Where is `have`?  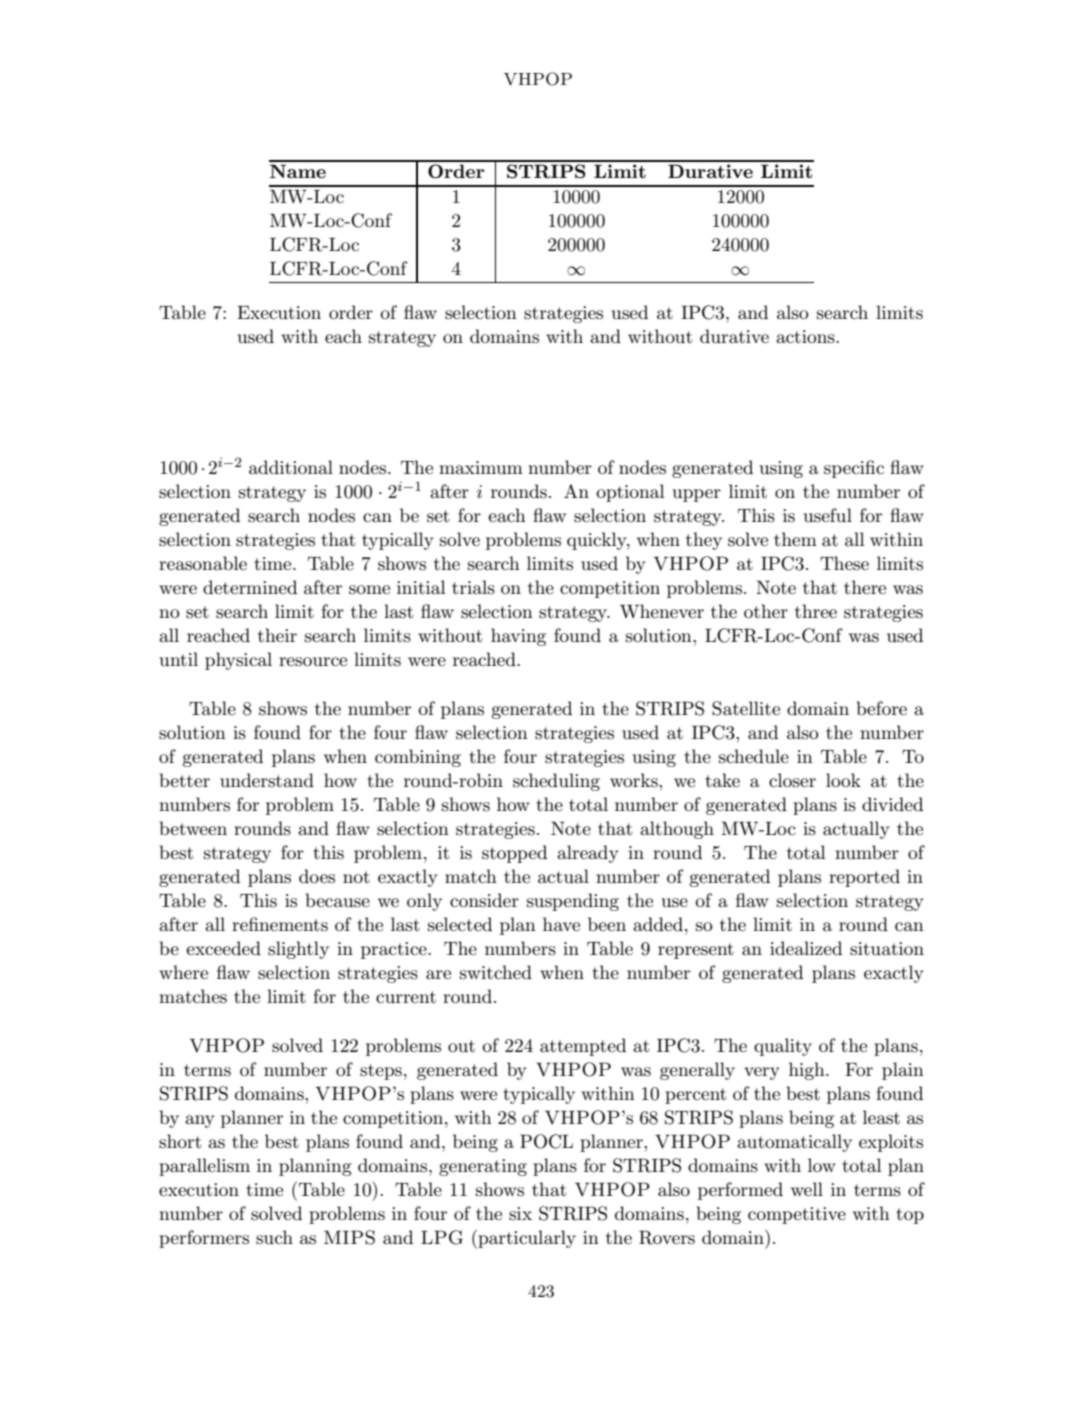 have is located at coordinates (561, 924).
